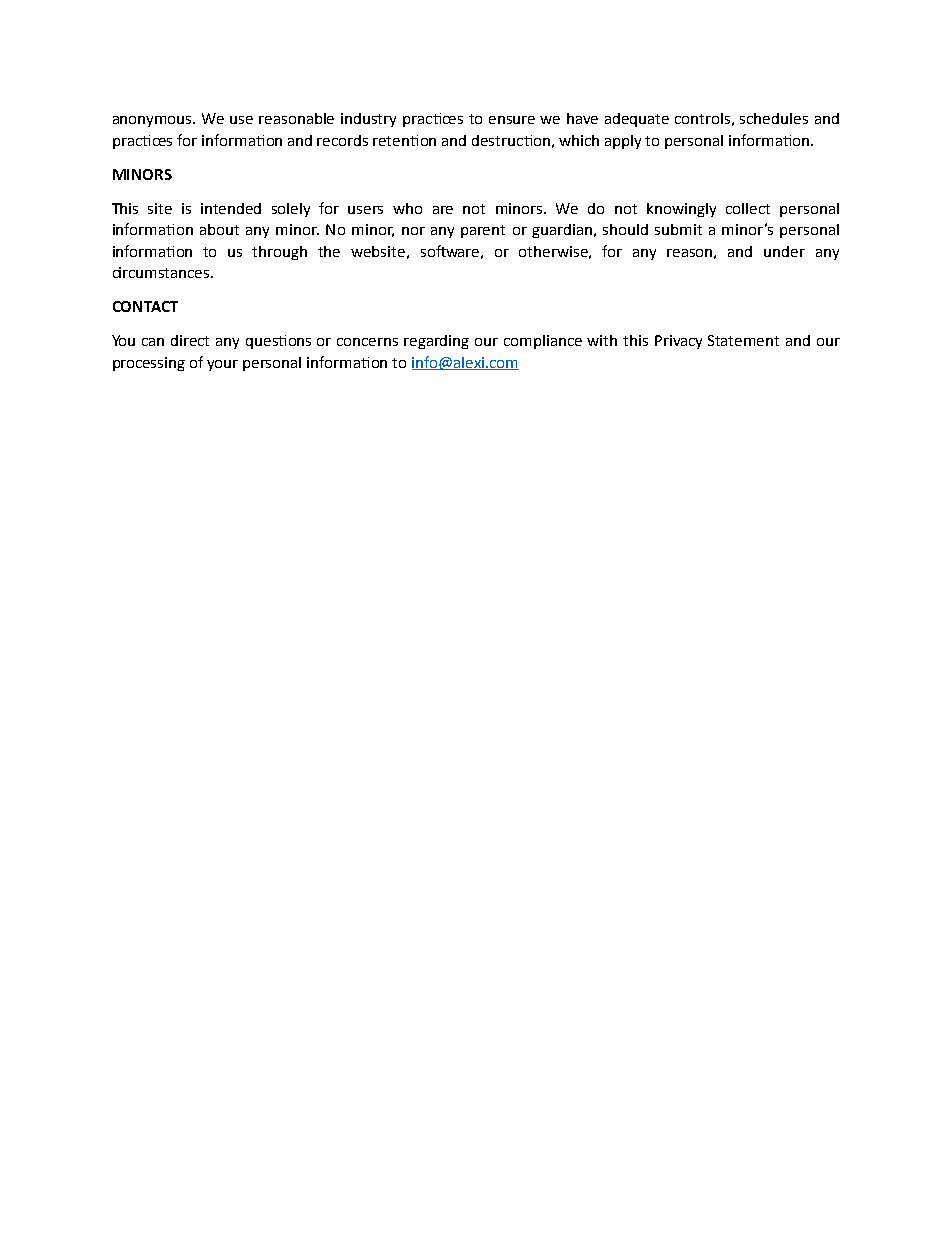  What do you see at coordinates (512, 120) in the document?
I see `ensure` at bounding box center [512, 120].
